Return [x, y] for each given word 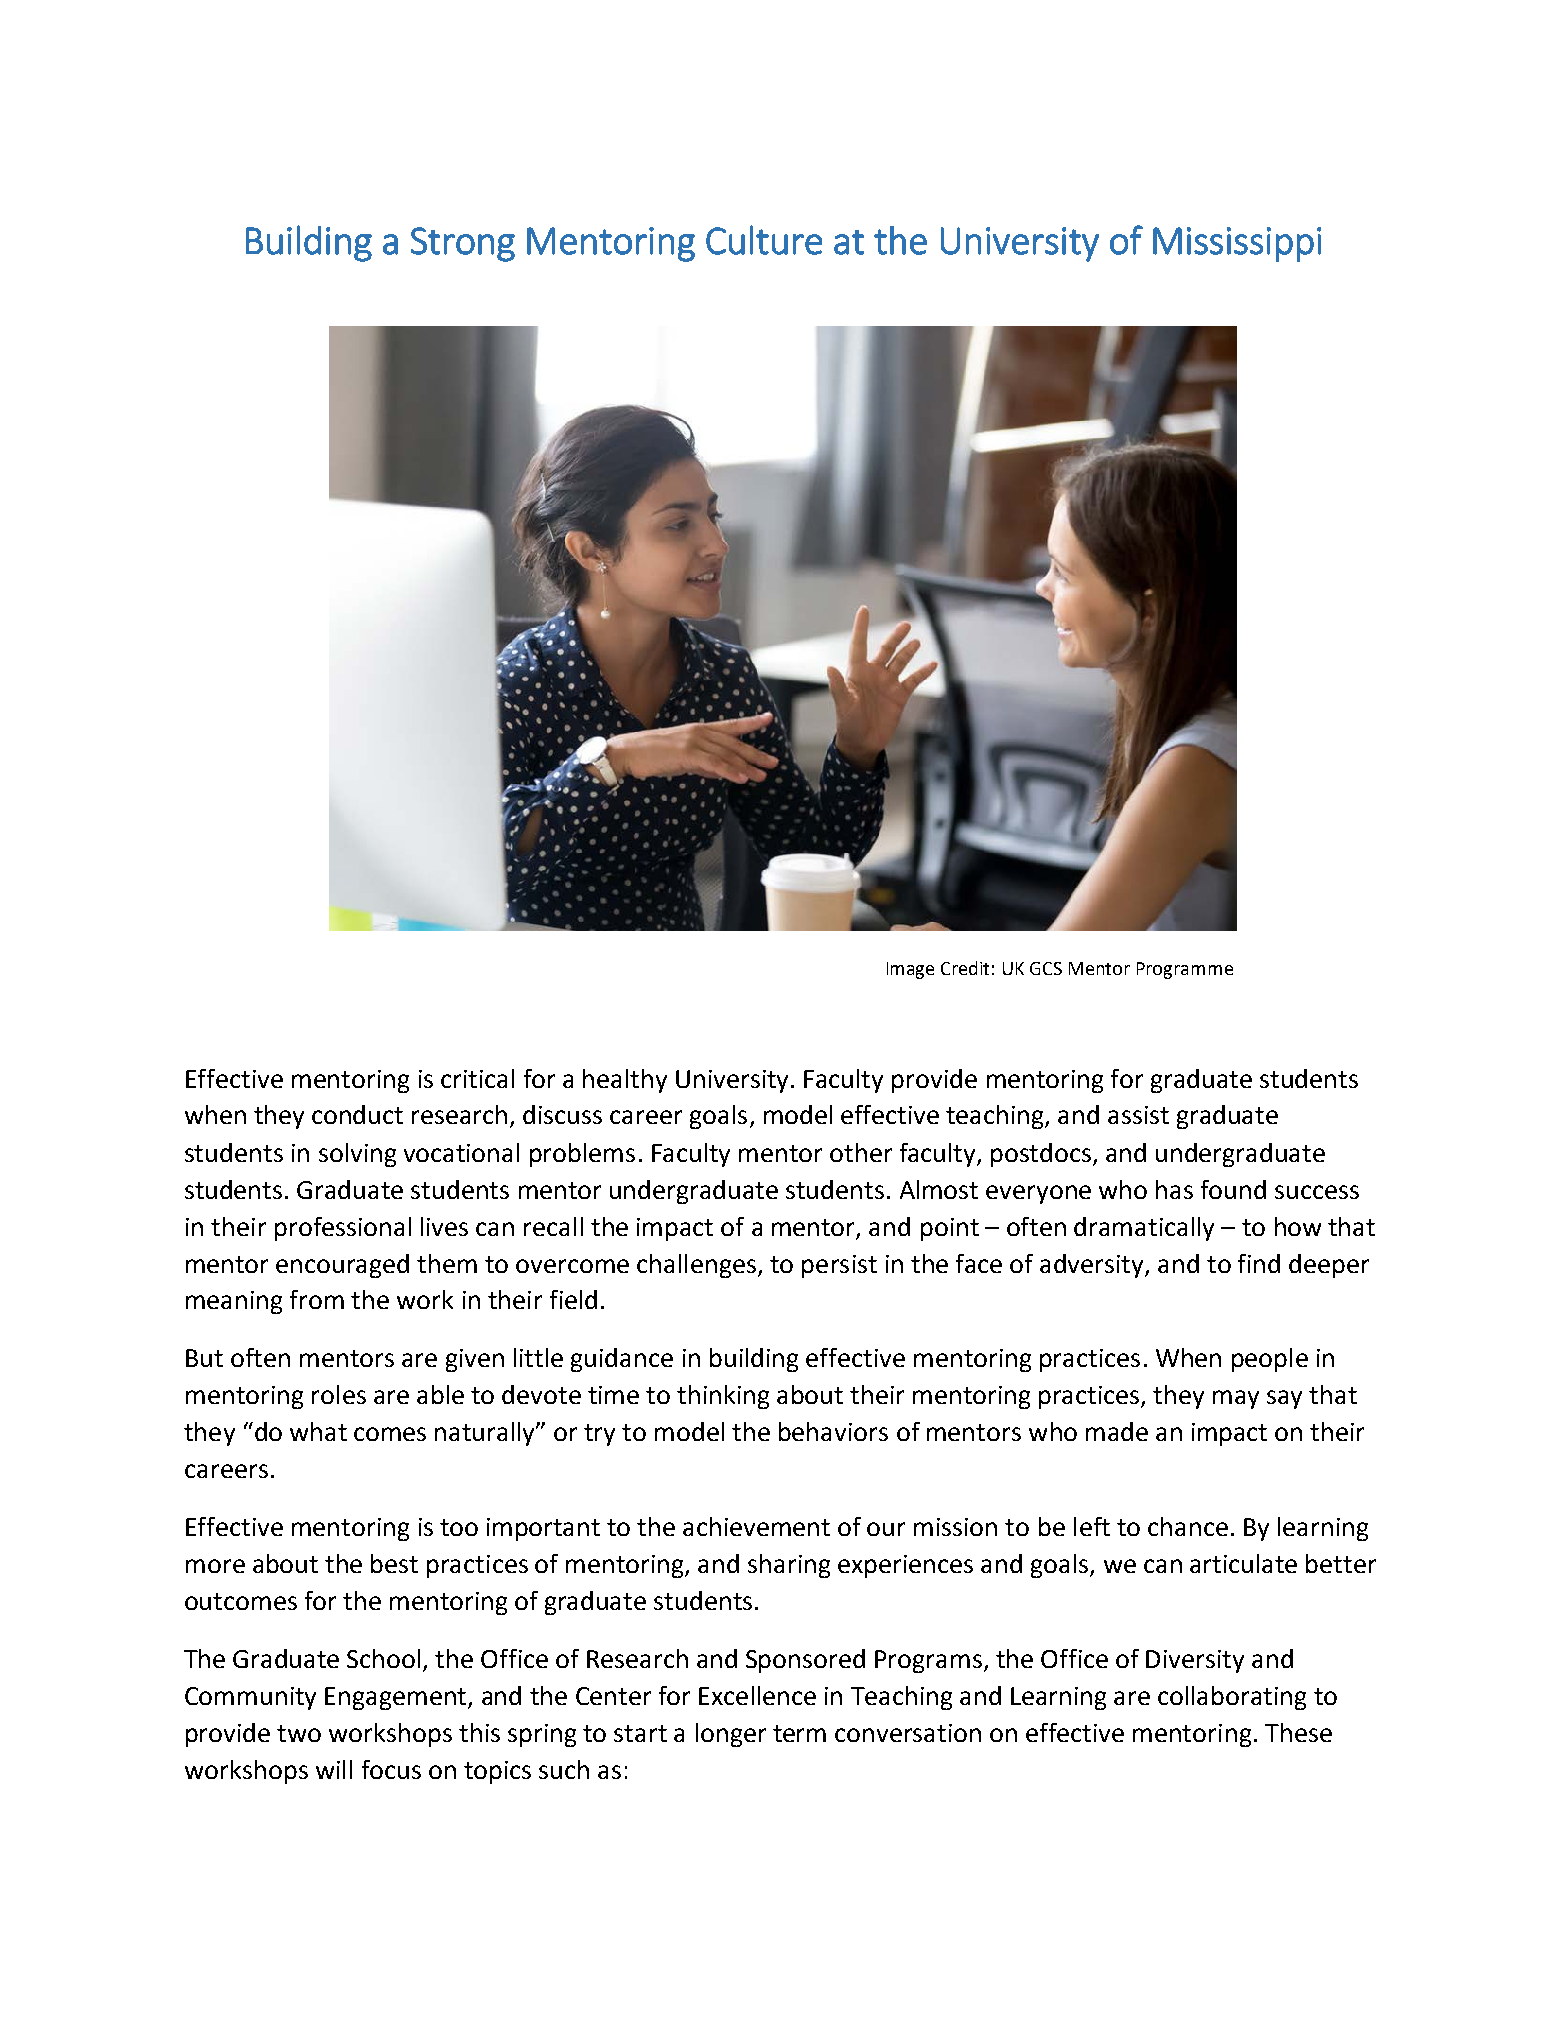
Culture [764, 240]
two [299, 1733]
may [1236, 1399]
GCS [1046, 968]
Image [910, 970]
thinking [723, 1397]
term [799, 1733]
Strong [463, 244]
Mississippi [1237, 244]
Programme [1185, 970]
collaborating [1232, 1698]
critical [477, 1078]
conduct [357, 1114]
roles [339, 1394]
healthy [625, 1081]
